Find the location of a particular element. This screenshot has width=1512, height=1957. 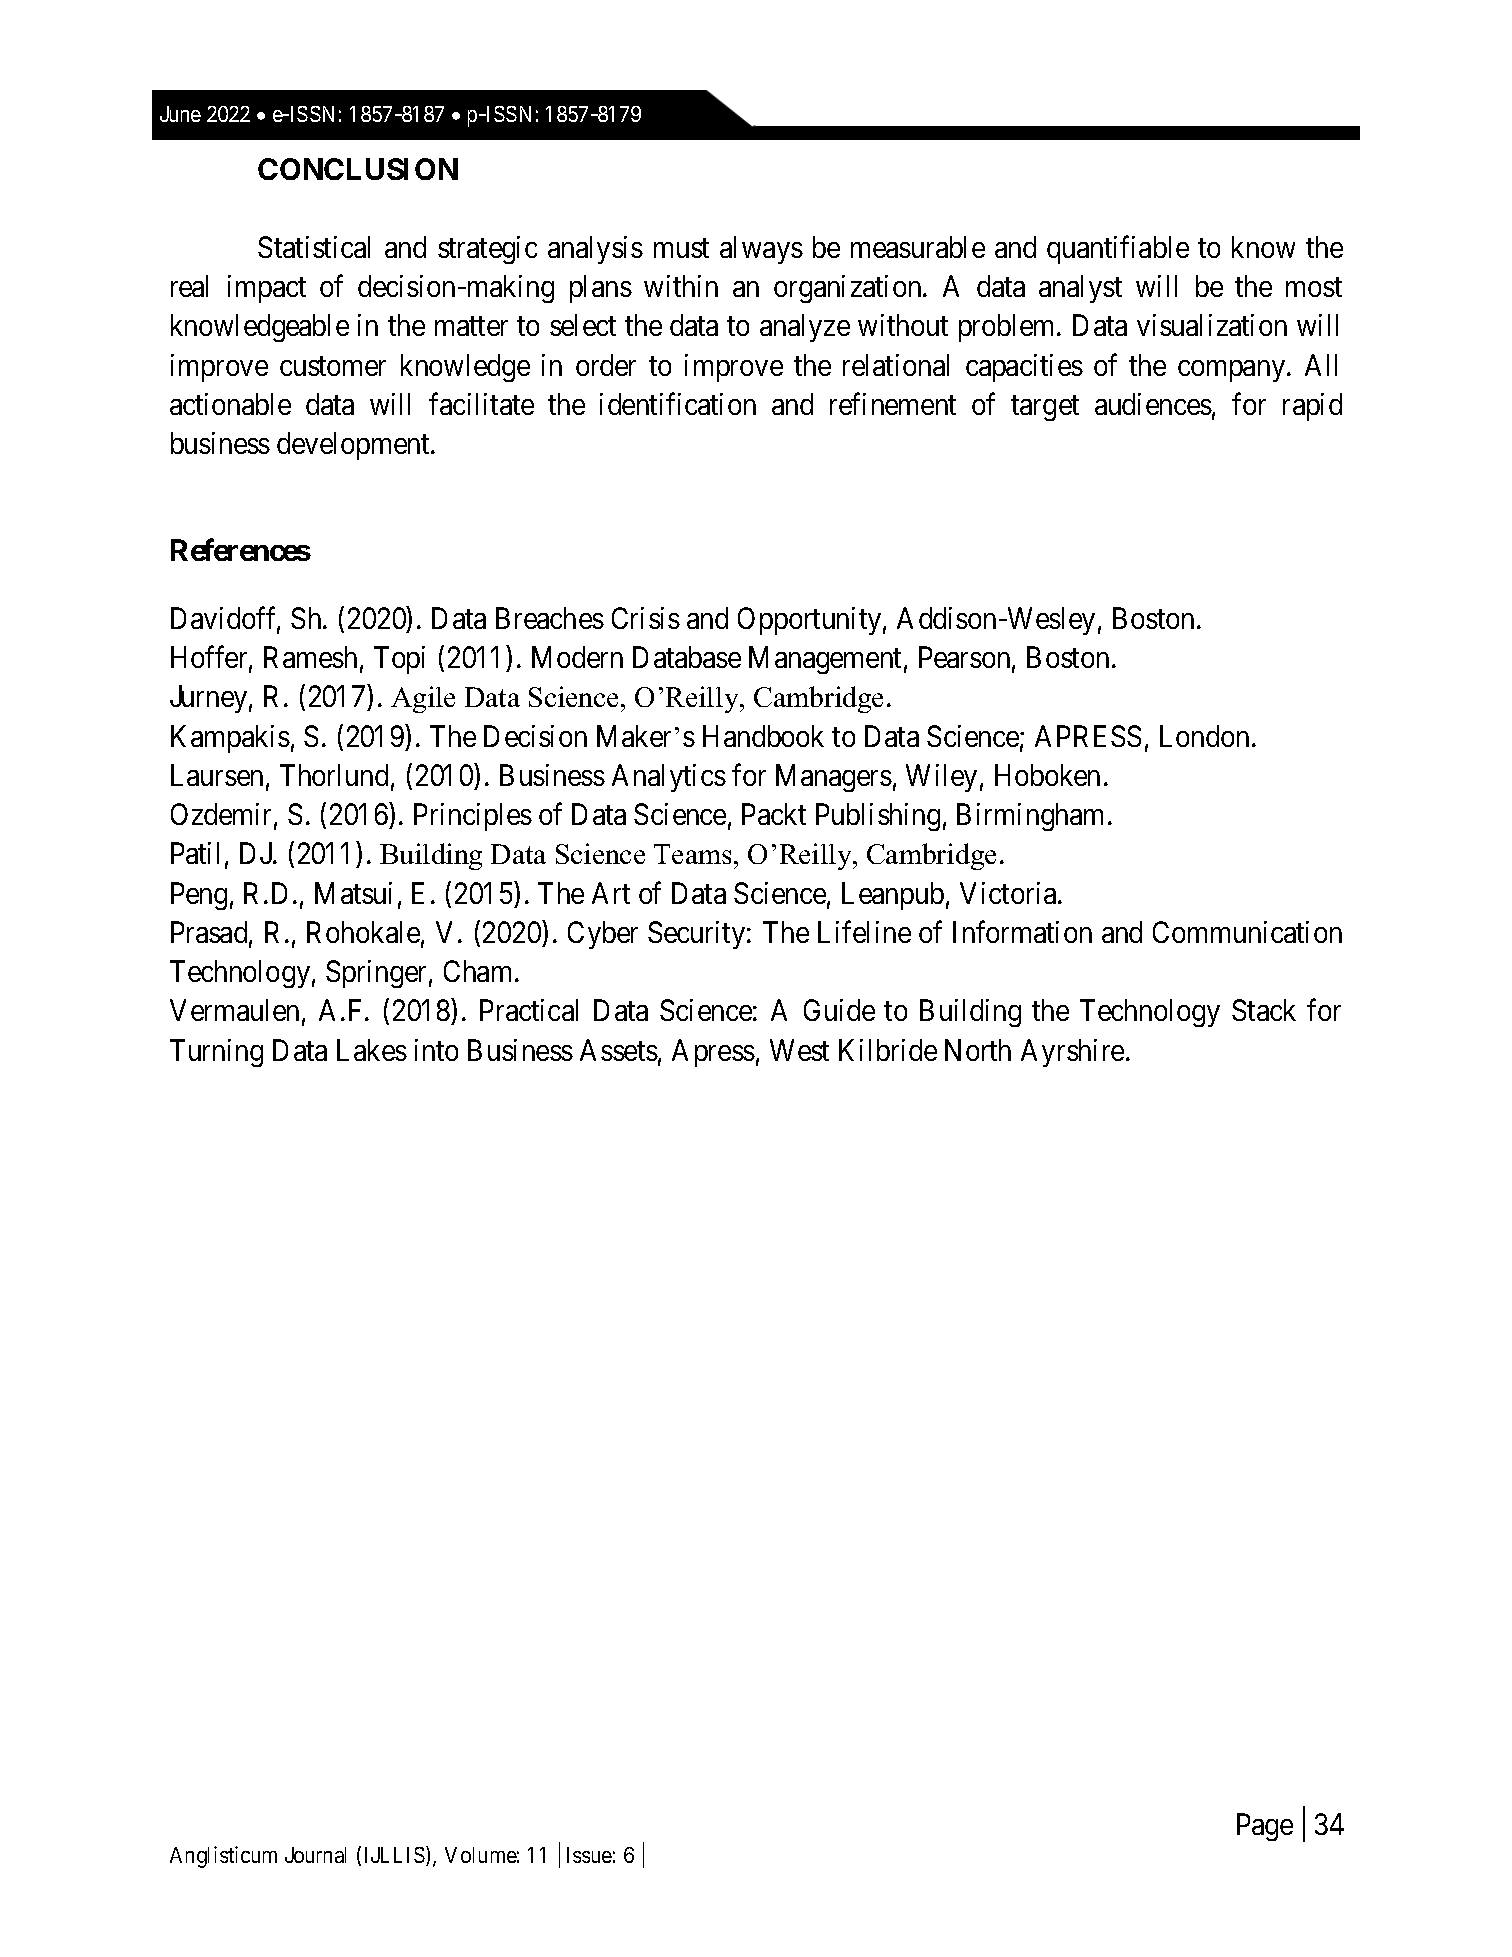

London is located at coordinates (1204, 736).
